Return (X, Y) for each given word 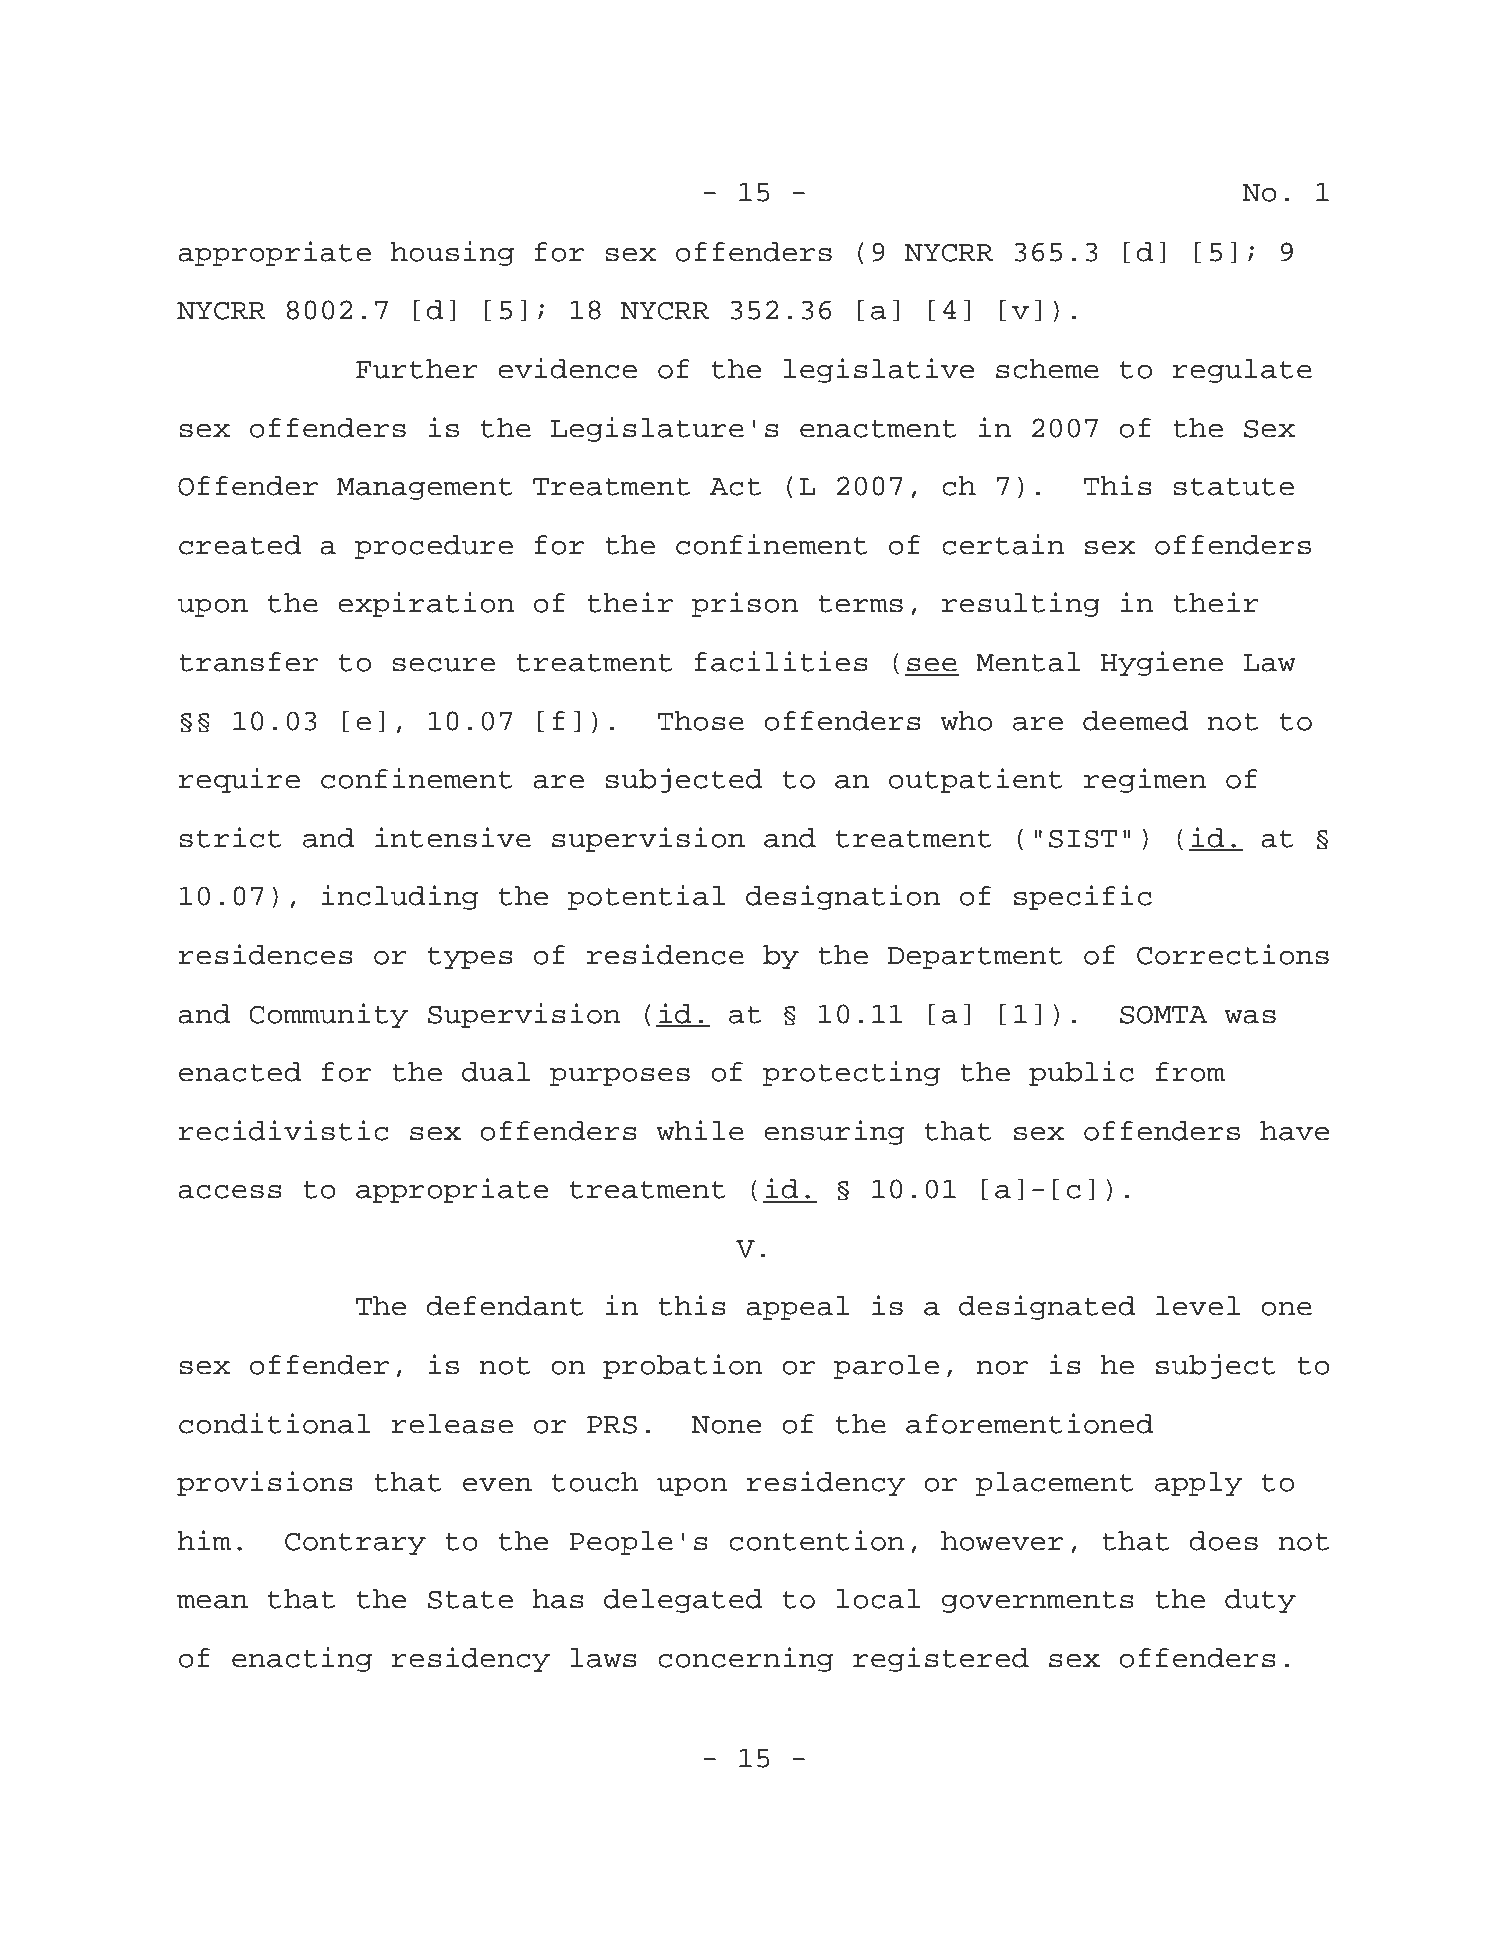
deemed (1136, 721)
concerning (745, 1659)
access (230, 1191)
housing (452, 253)
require (239, 780)
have (1294, 1131)
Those (700, 721)
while (700, 1130)
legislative (878, 370)
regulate (1242, 371)
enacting (302, 1659)
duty (1260, 1601)
